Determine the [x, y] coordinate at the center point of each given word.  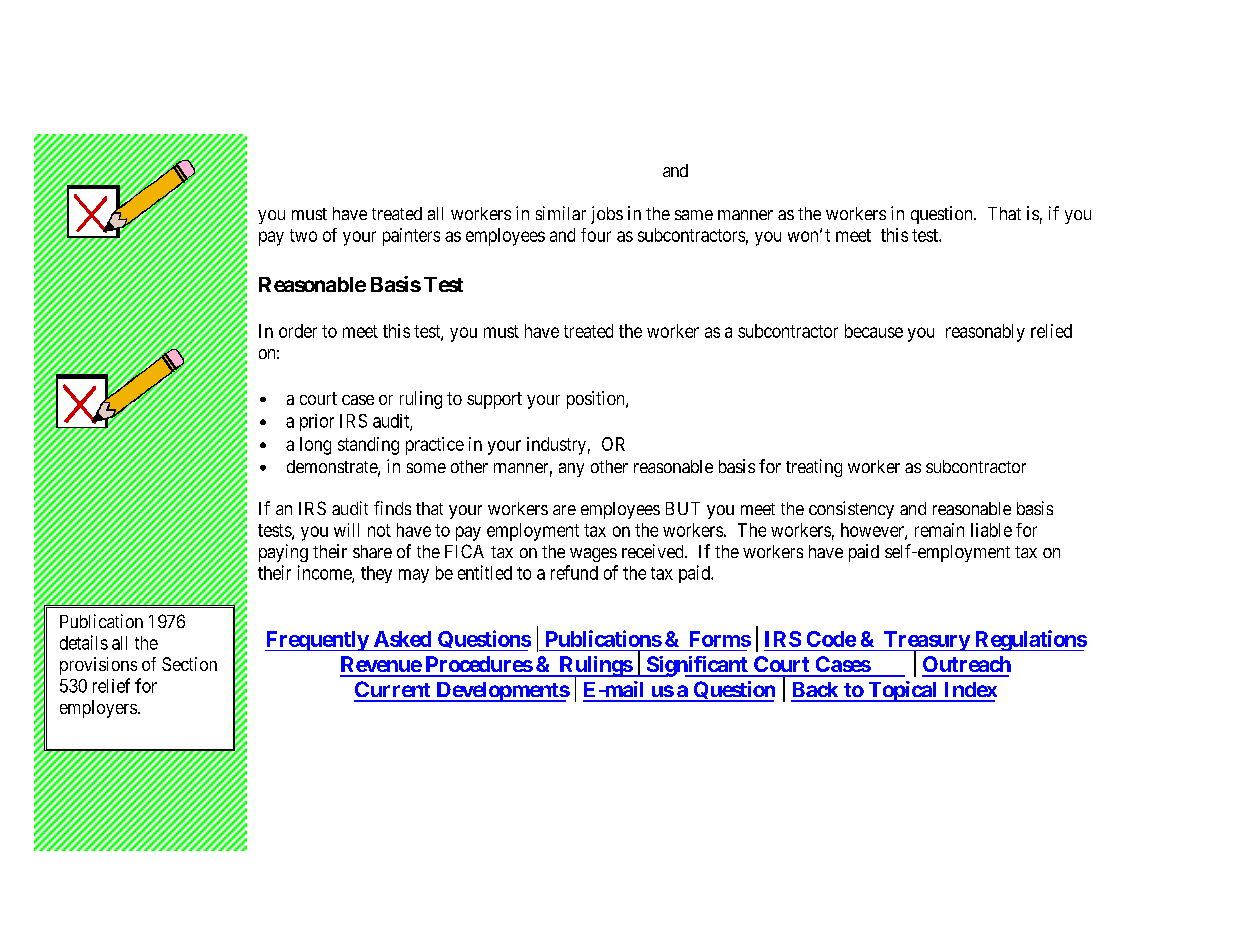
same [694, 215]
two [303, 235]
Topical [903, 691]
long [315, 446]
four [596, 235]
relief [111, 685]
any [571, 470]
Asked [402, 639]
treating [814, 468]
